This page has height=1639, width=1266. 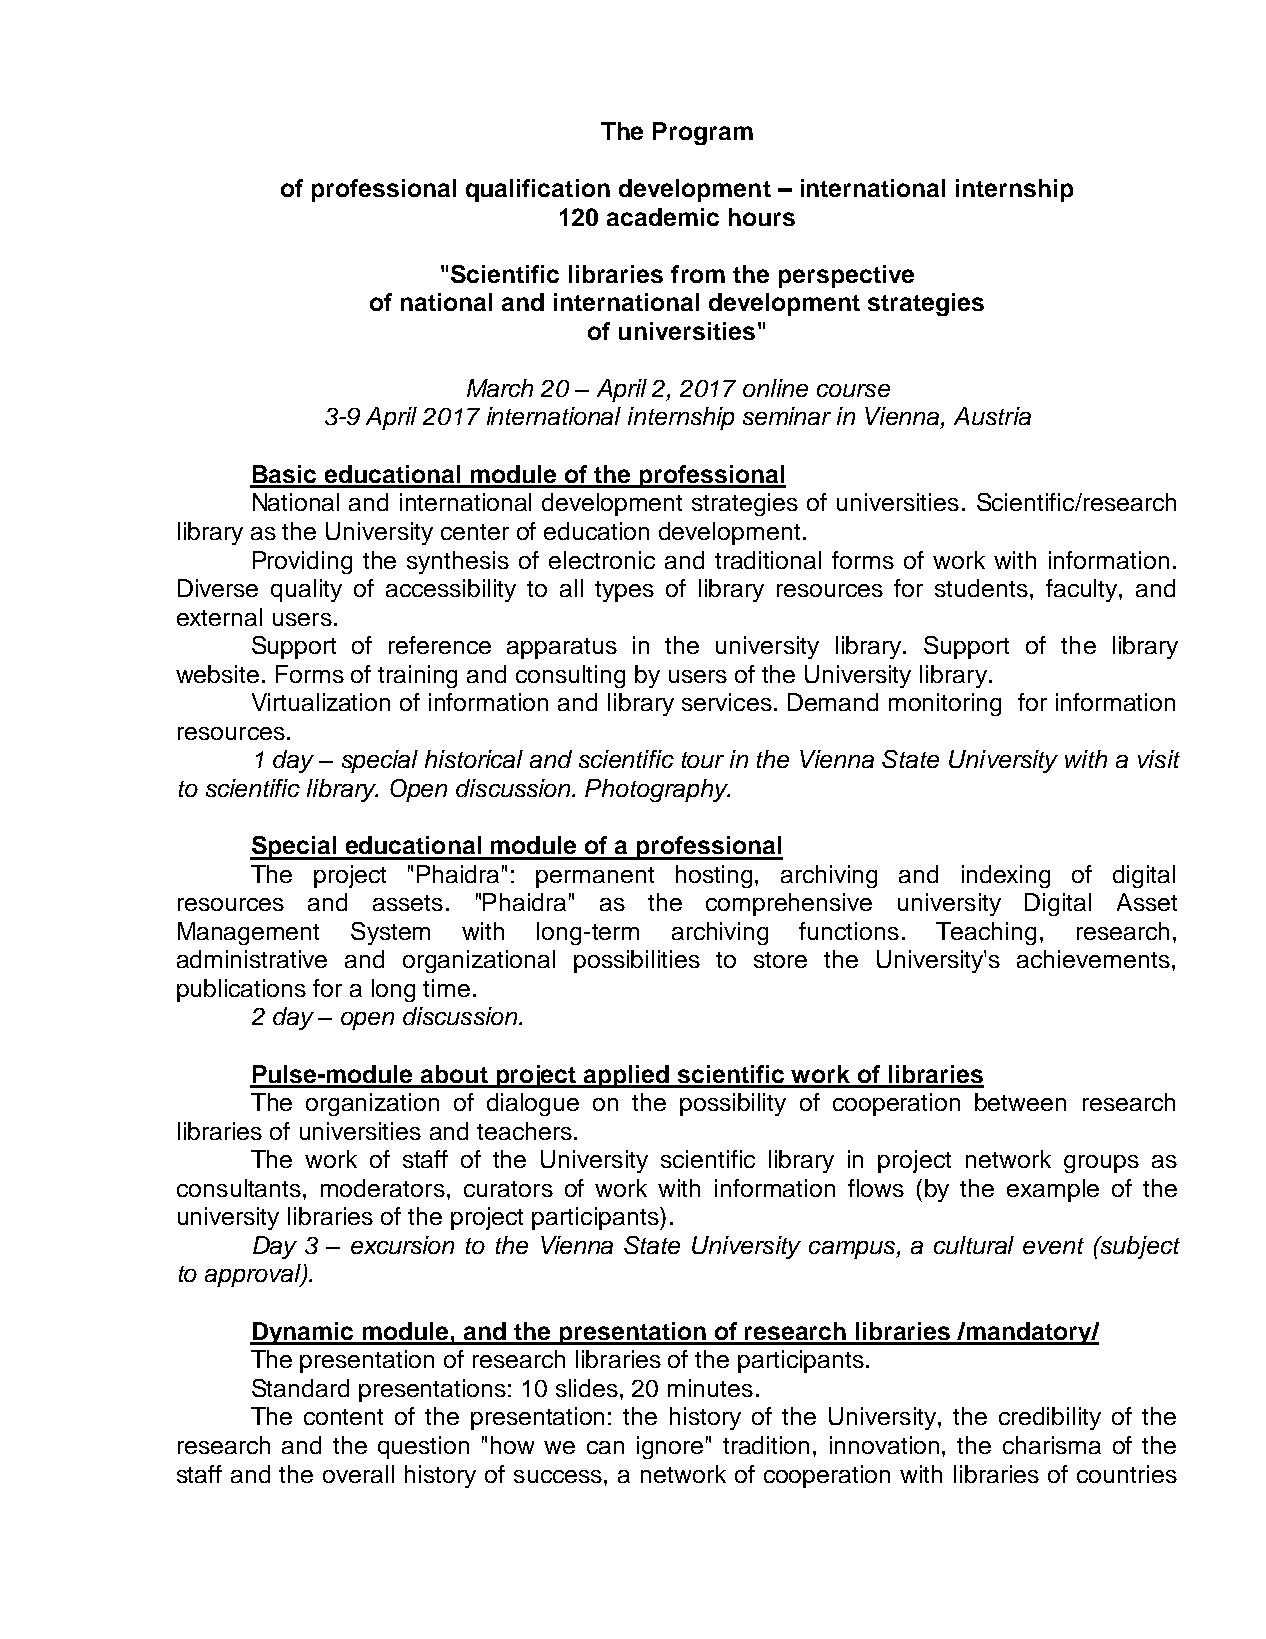 I want to click on quality, so click(x=306, y=590).
